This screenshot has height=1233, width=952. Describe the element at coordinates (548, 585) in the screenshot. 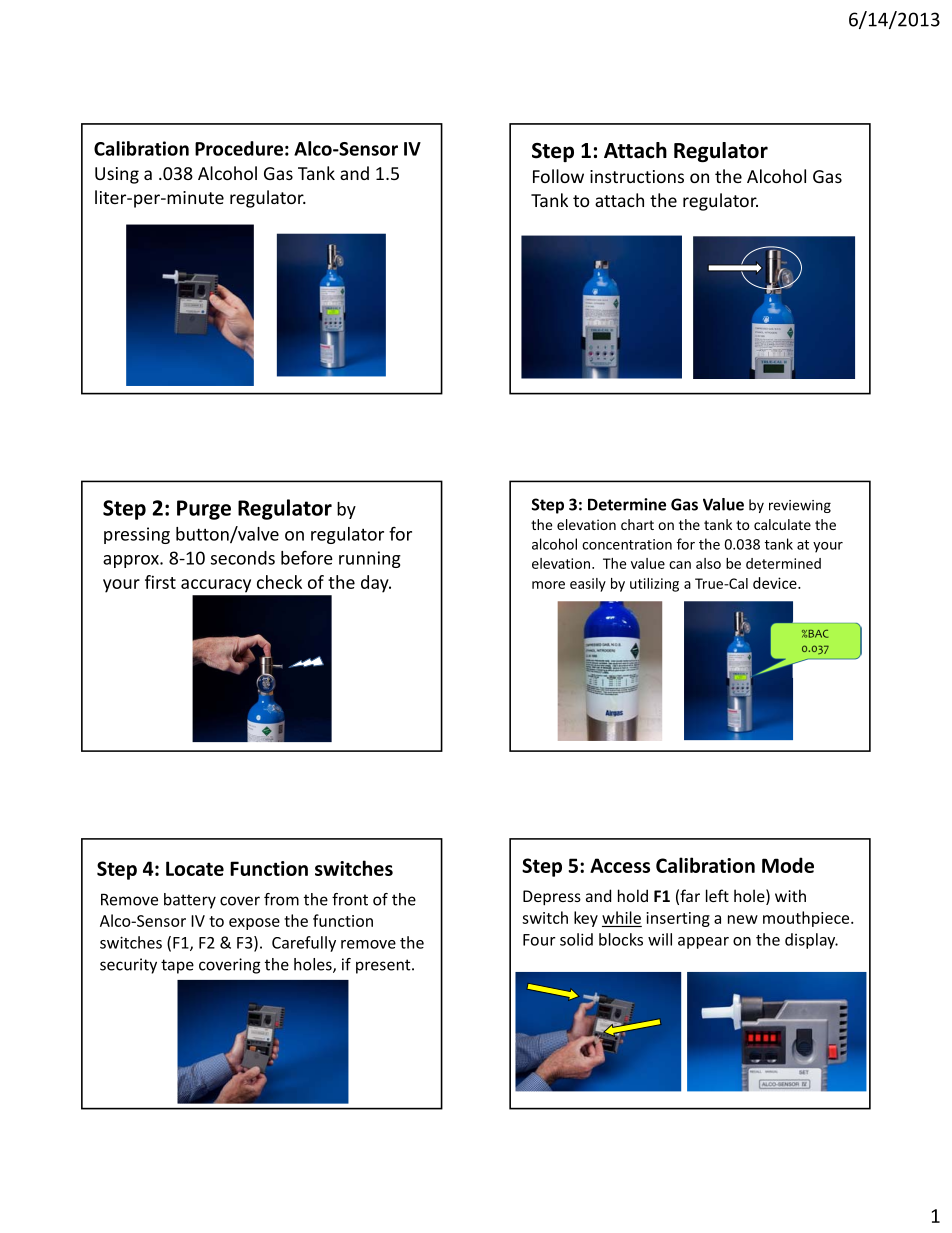

I see `more` at that location.
